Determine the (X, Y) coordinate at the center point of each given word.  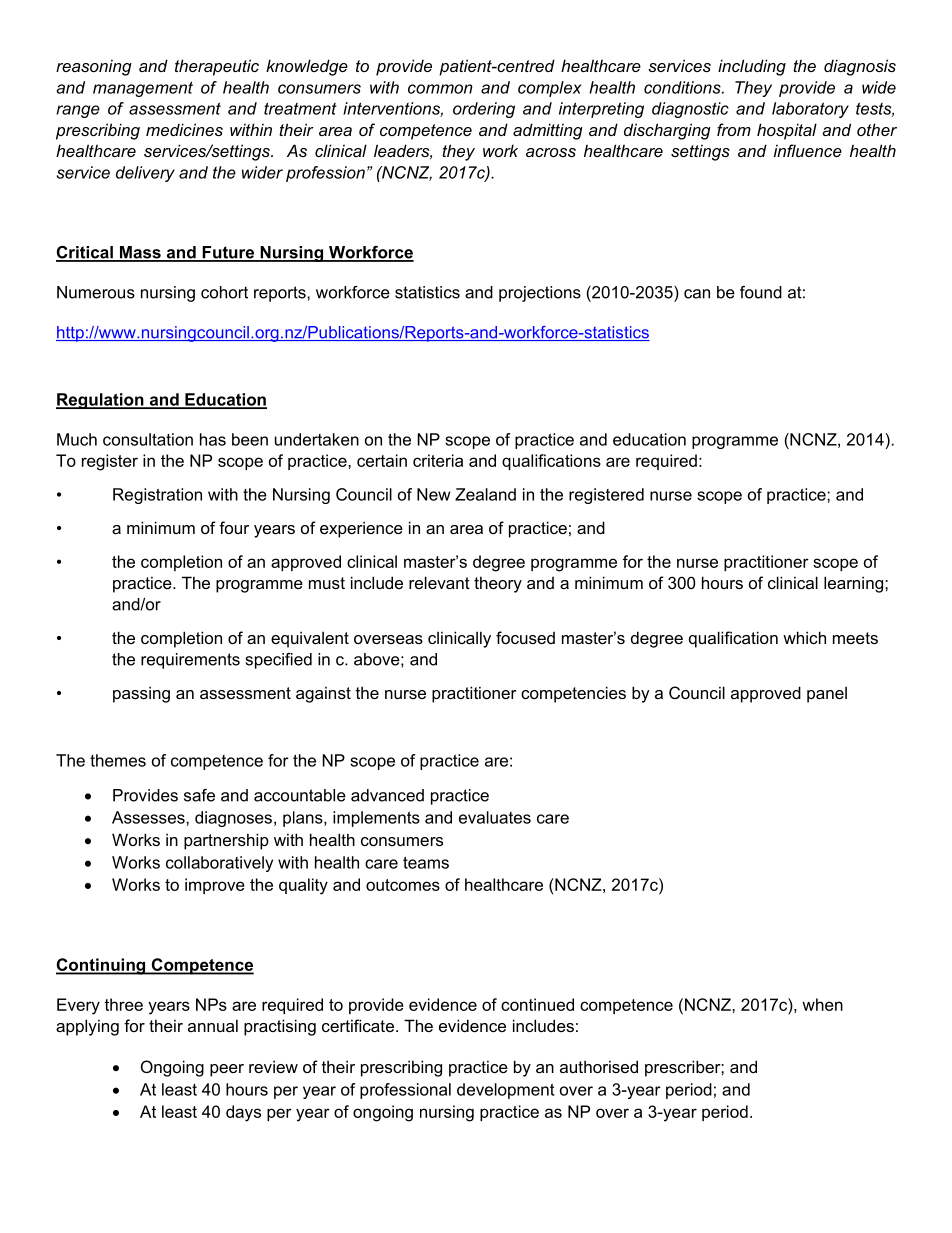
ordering (484, 110)
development (505, 1091)
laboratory (810, 110)
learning (853, 584)
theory (498, 584)
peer (227, 1070)
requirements (190, 661)
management (143, 89)
